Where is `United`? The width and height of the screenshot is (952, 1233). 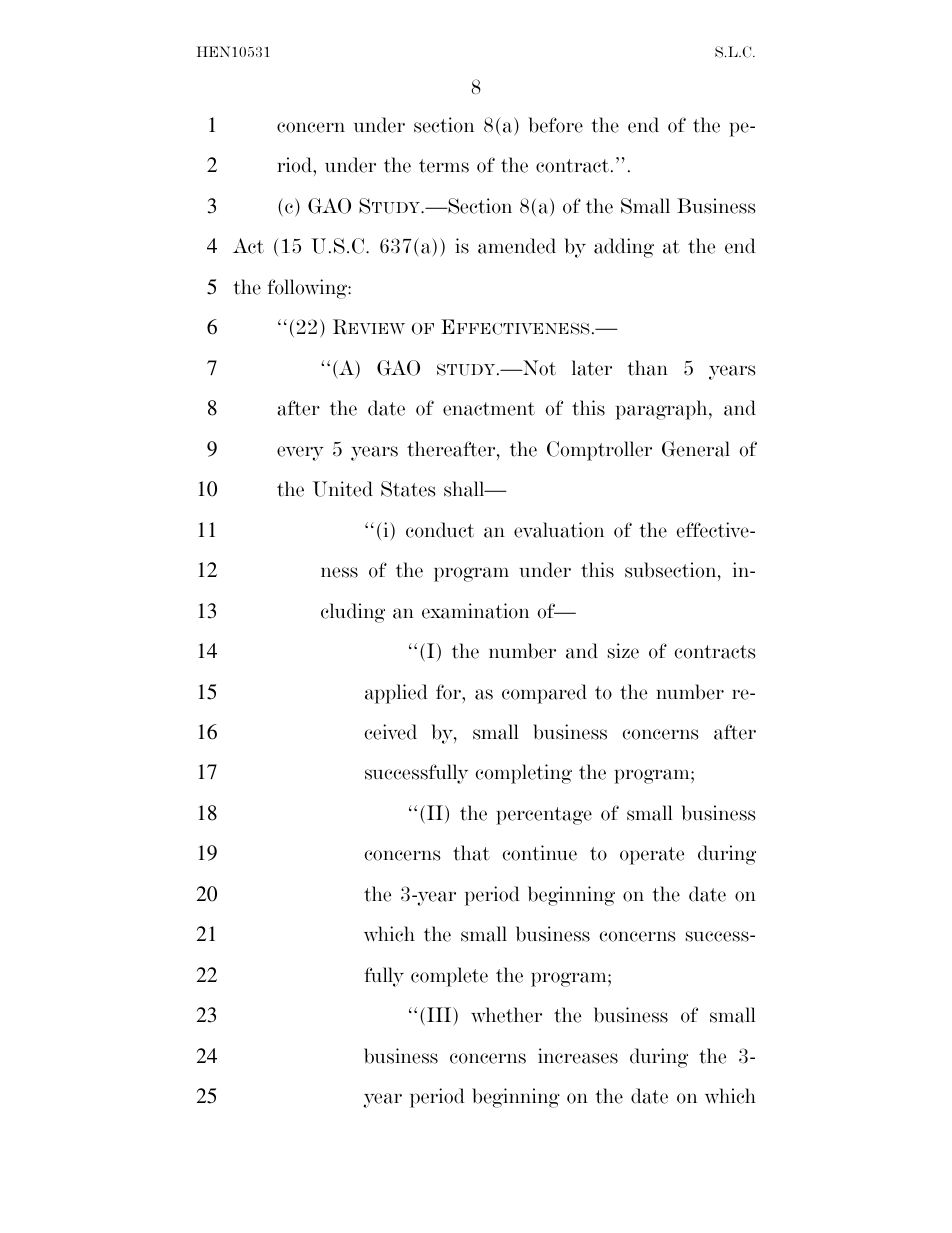 United is located at coordinates (343, 489).
